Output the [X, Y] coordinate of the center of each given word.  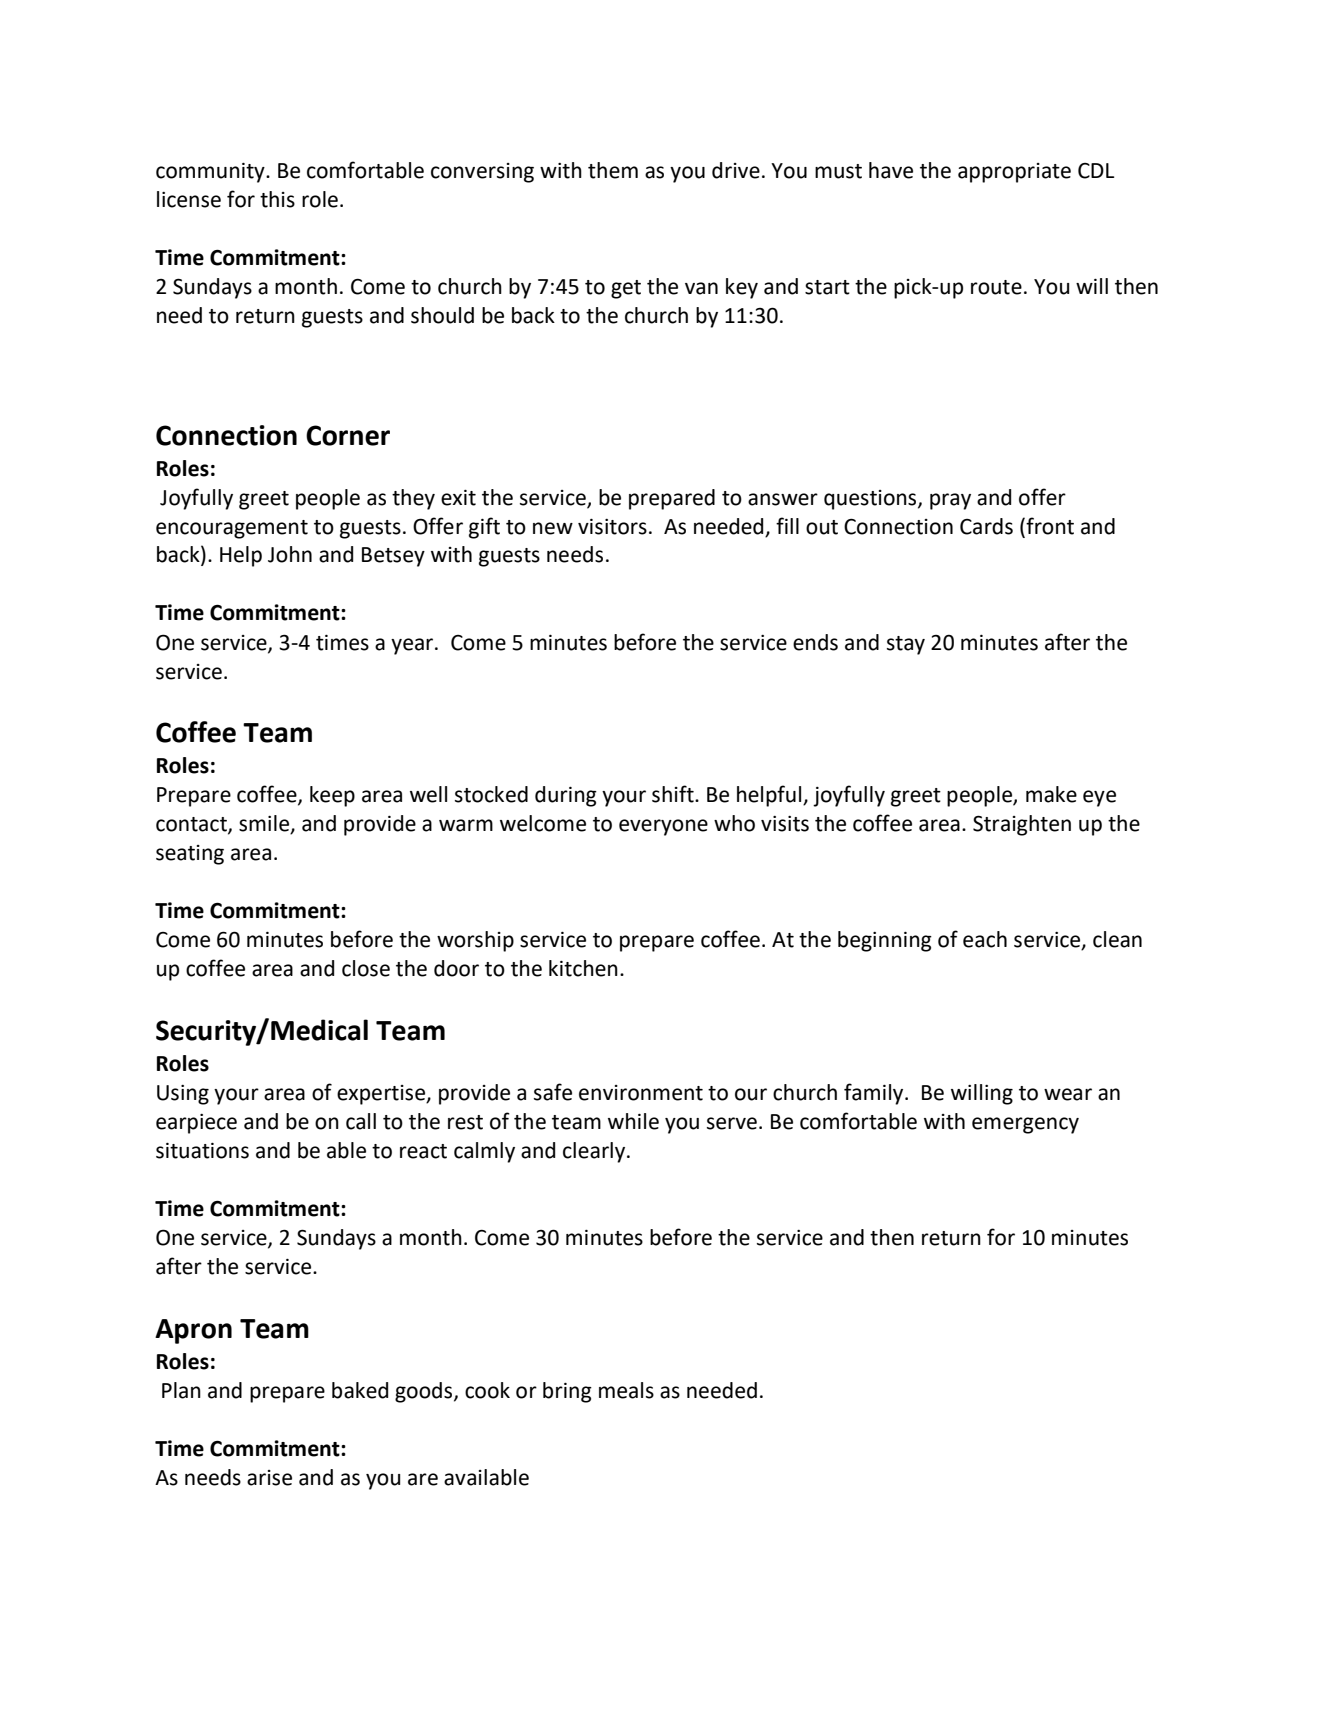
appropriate [1014, 173]
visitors [612, 527]
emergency [1025, 1125]
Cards [986, 526]
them [613, 170]
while [633, 1121]
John [290, 554]
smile [265, 824]
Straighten [1022, 825]
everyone [663, 827]
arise [269, 1478]
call [361, 1121]
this [277, 199]
